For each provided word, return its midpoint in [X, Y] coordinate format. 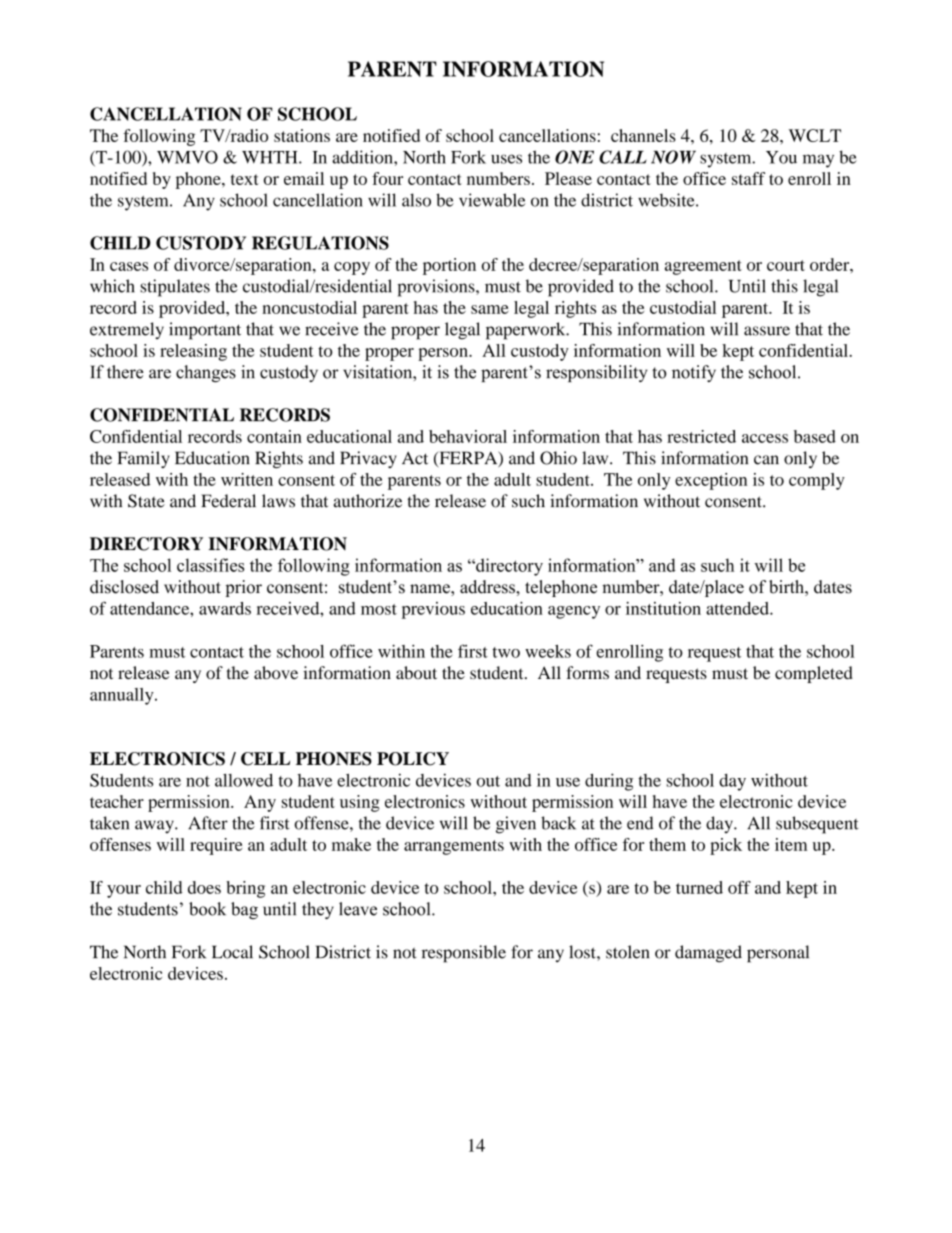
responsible [464, 954]
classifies [210, 565]
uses [506, 159]
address [488, 587]
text [245, 179]
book [207, 909]
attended [738, 608]
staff [748, 178]
